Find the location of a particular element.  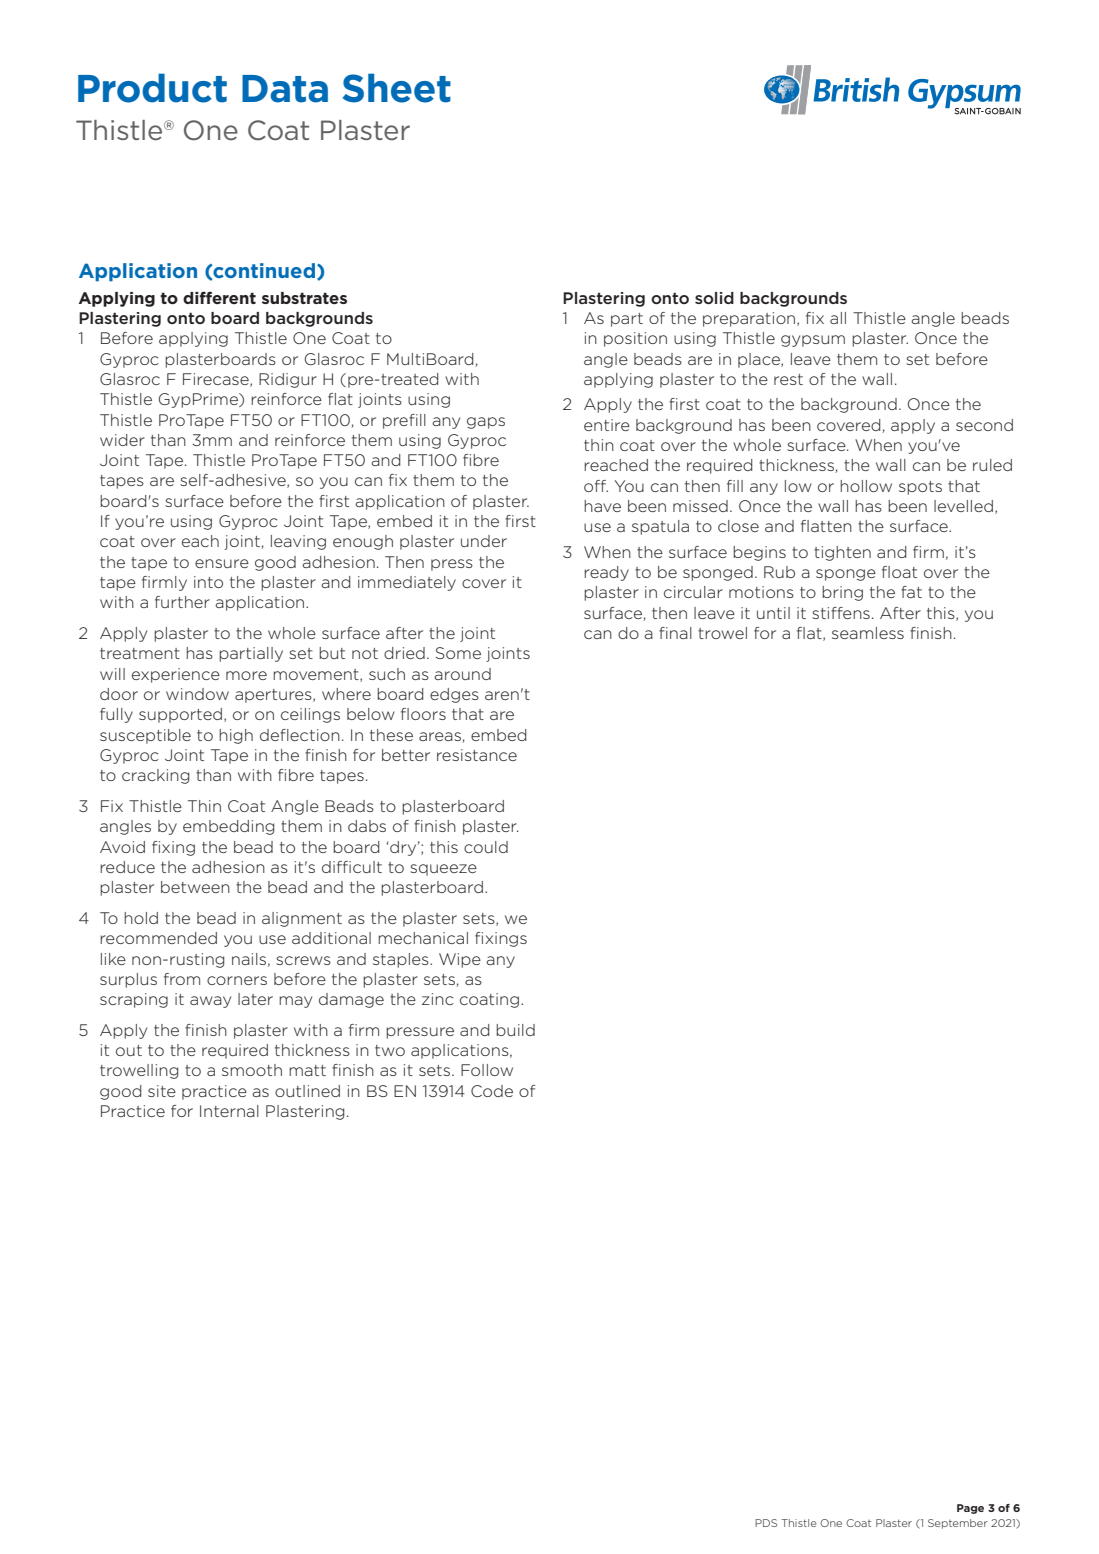

ready is located at coordinates (606, 573).
